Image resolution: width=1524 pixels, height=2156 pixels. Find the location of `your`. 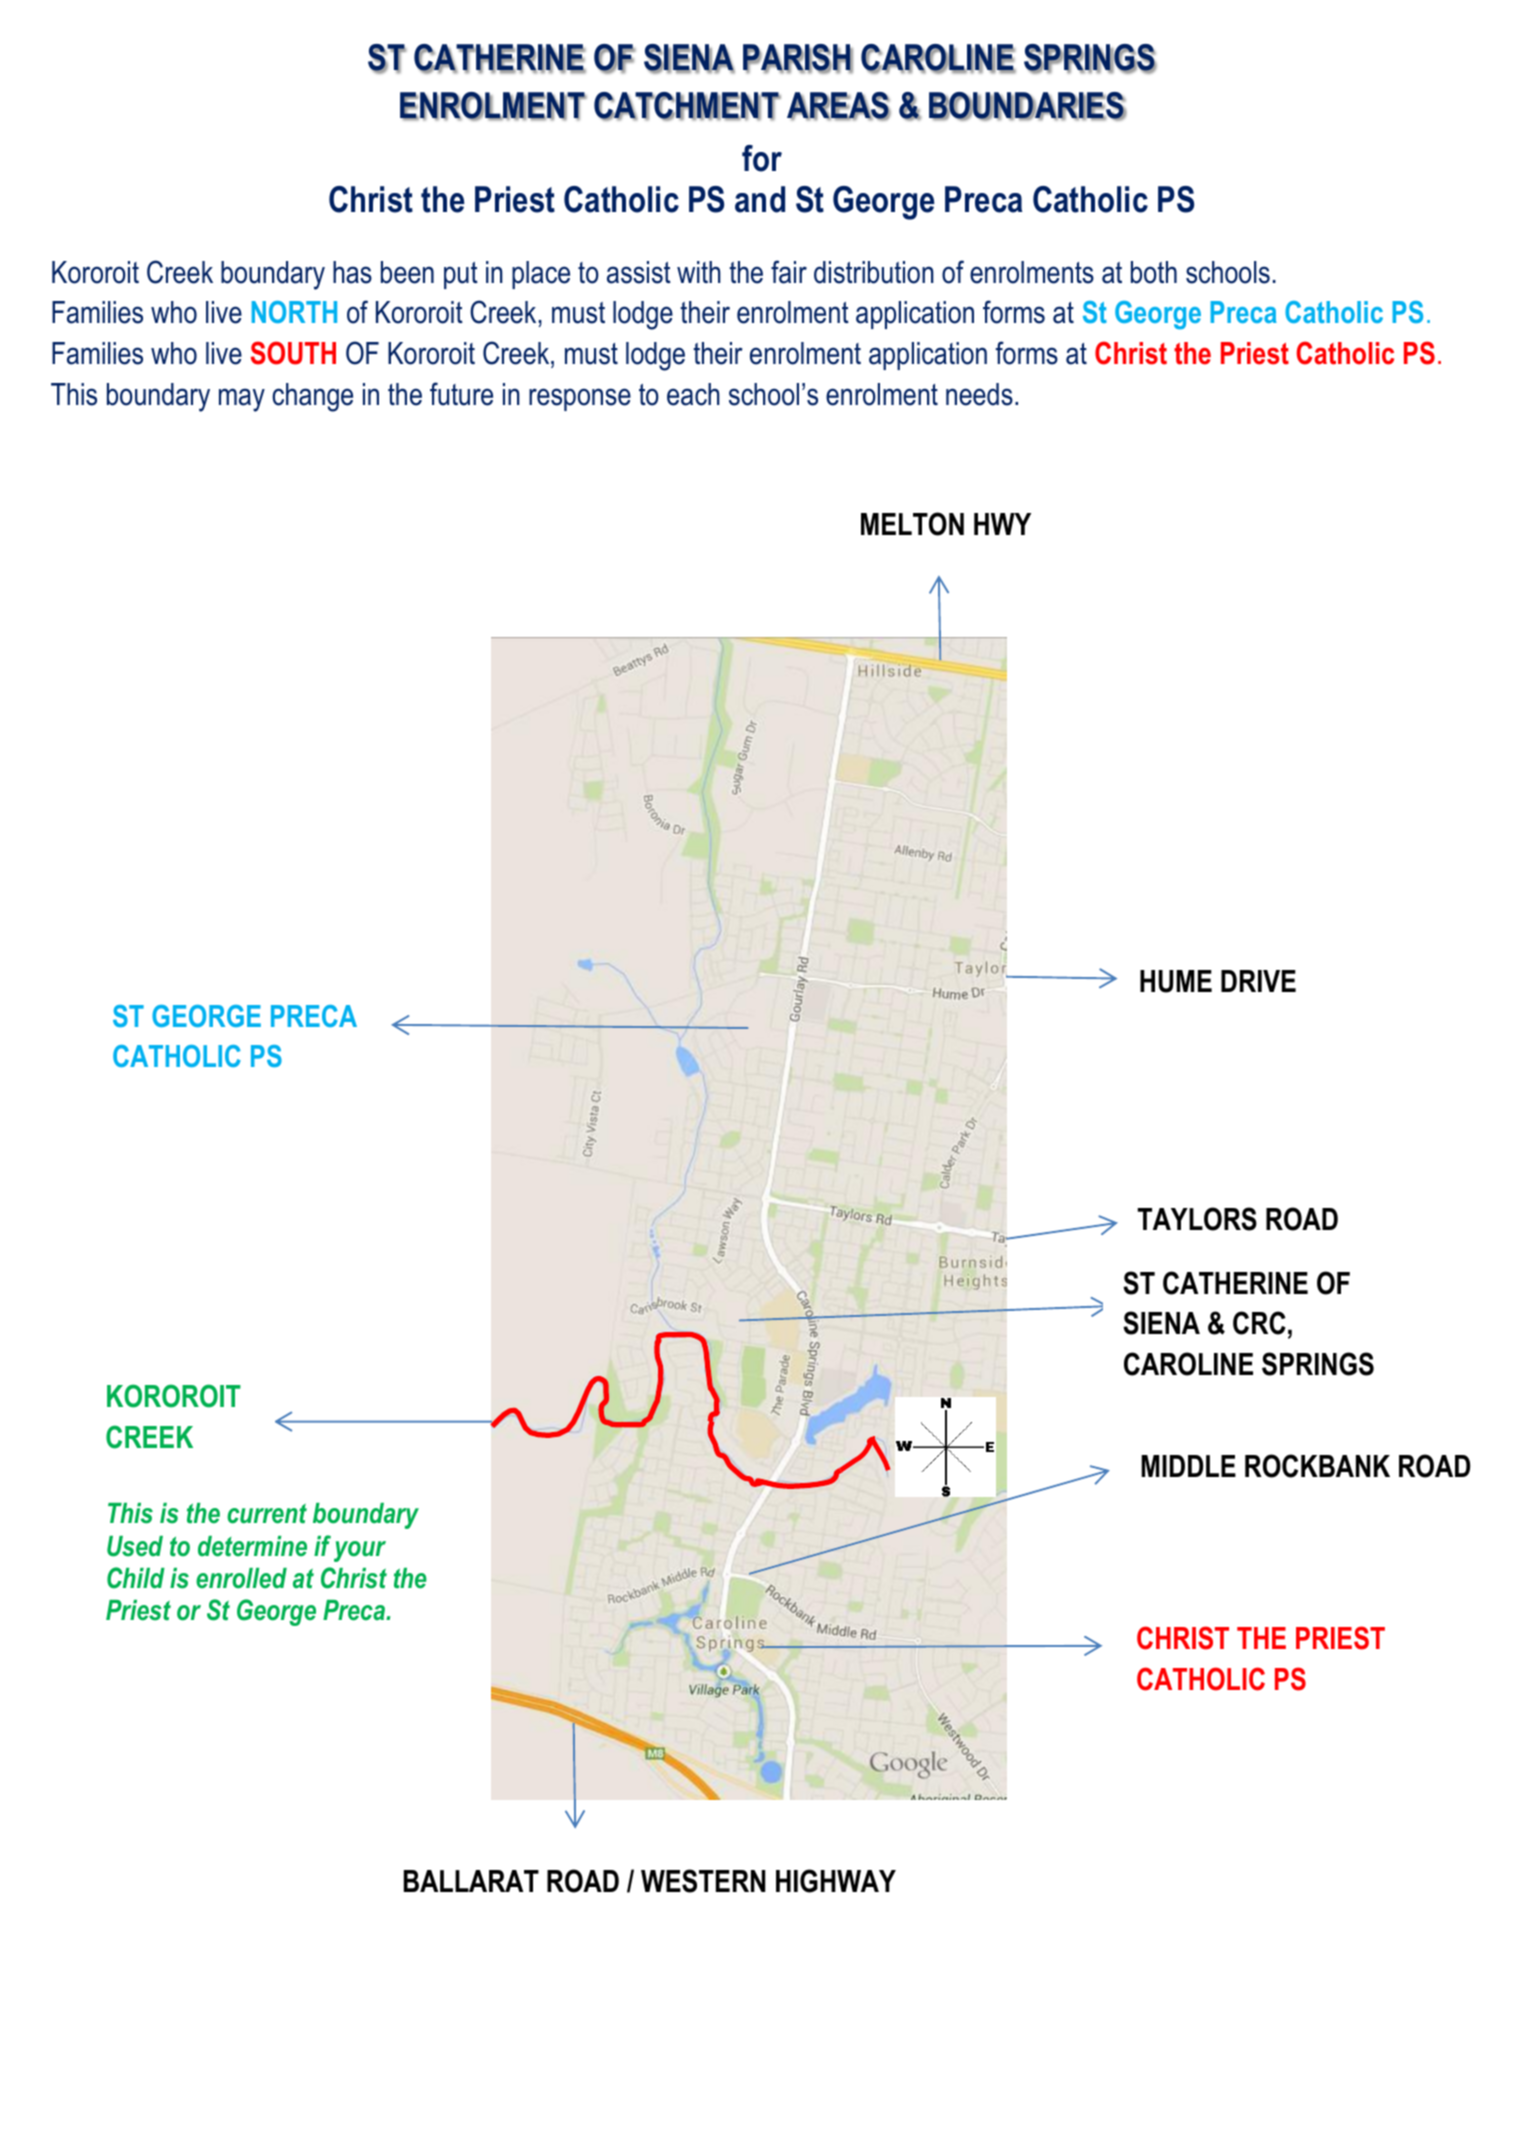

your is located at coordinates (360, 1551).
